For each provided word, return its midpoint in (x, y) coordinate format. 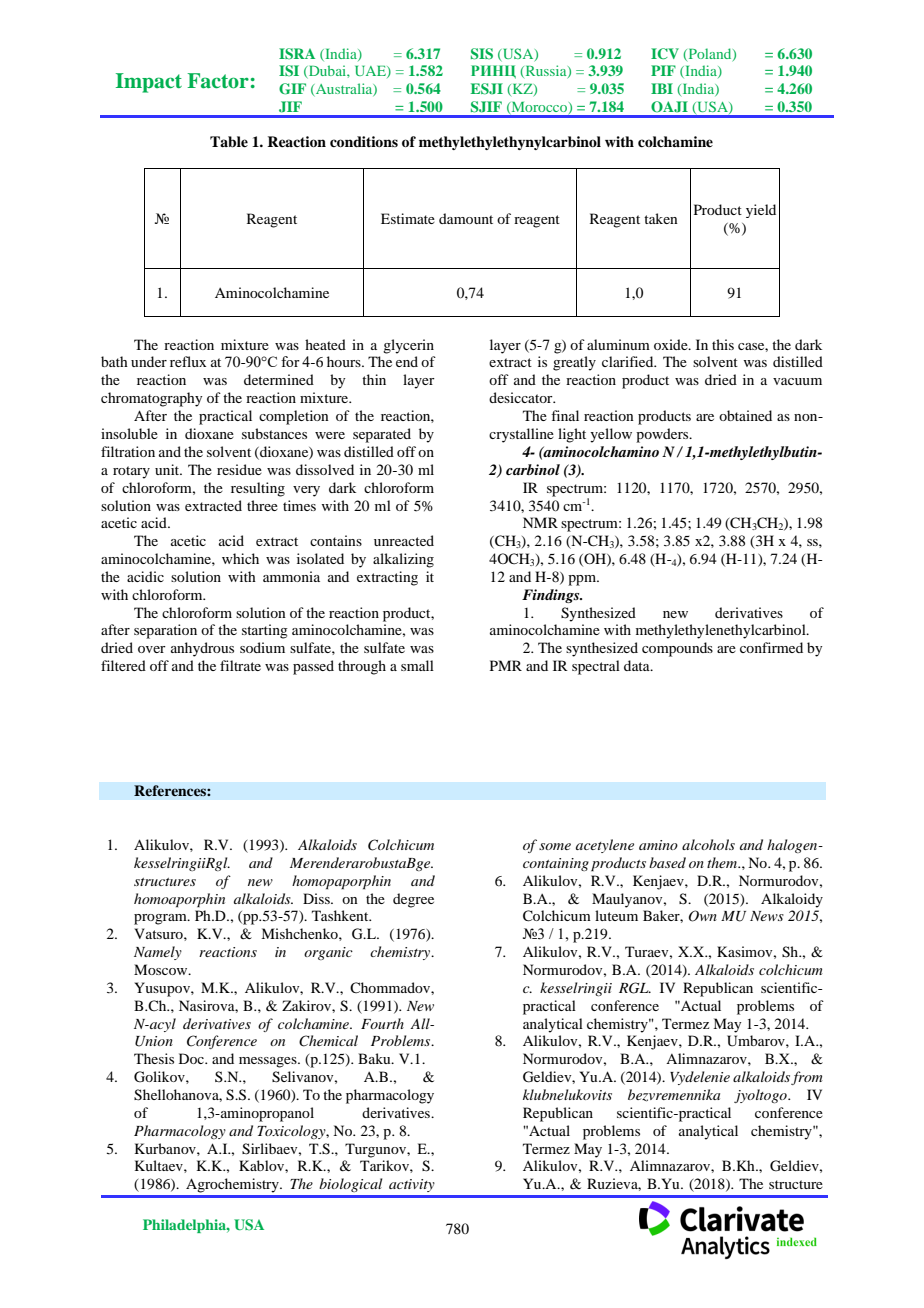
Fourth (382, 1023)
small (417, 665)
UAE (371, 71)
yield (761, 211)
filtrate (240, 665)
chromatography (151, 399)
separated (382, 435)
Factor (218, 81)
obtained (745, 415)
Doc (192, 1058)
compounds (677, 649)
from (807, 1078)
